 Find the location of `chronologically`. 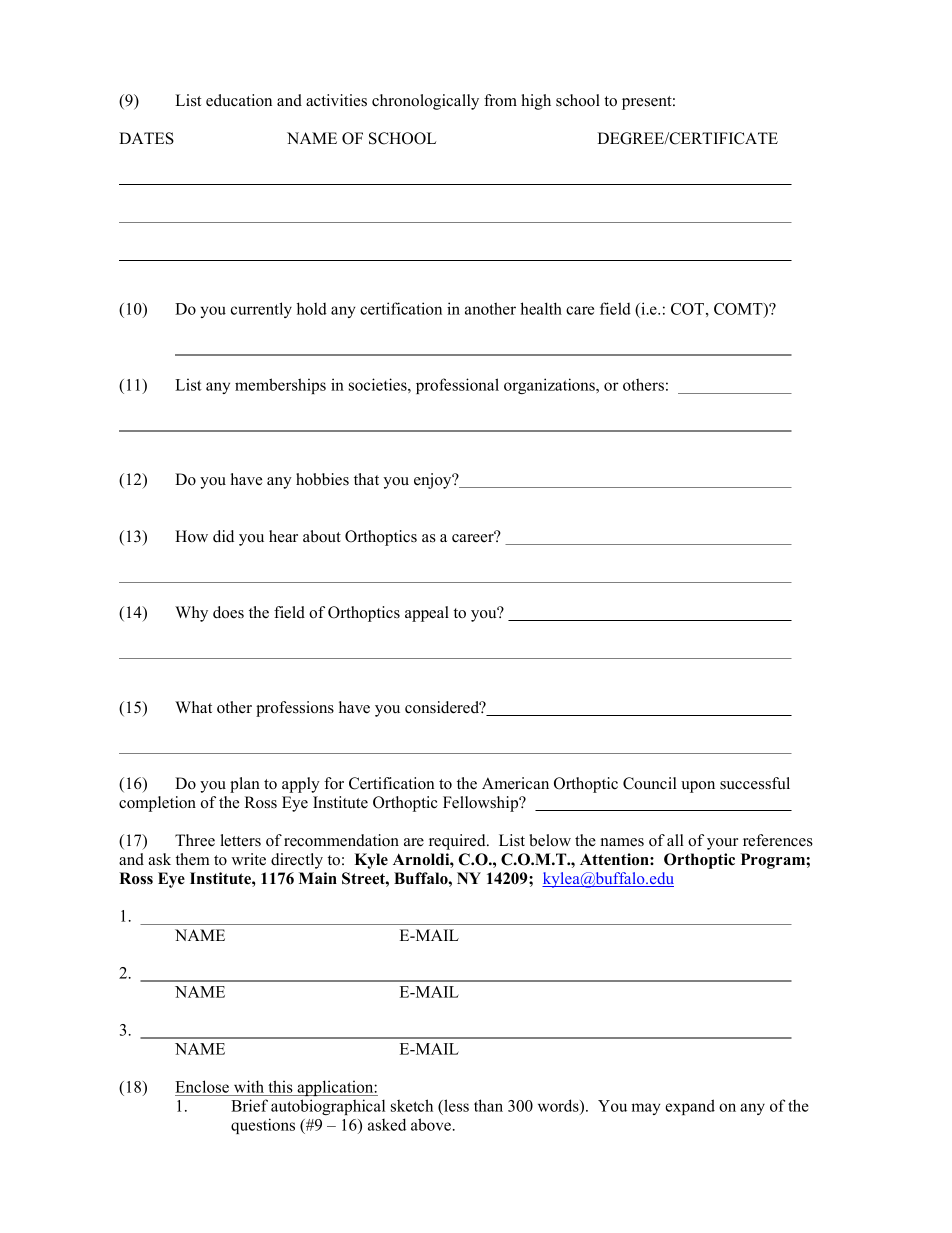

chronologically is located at coordinates (425, 102).
